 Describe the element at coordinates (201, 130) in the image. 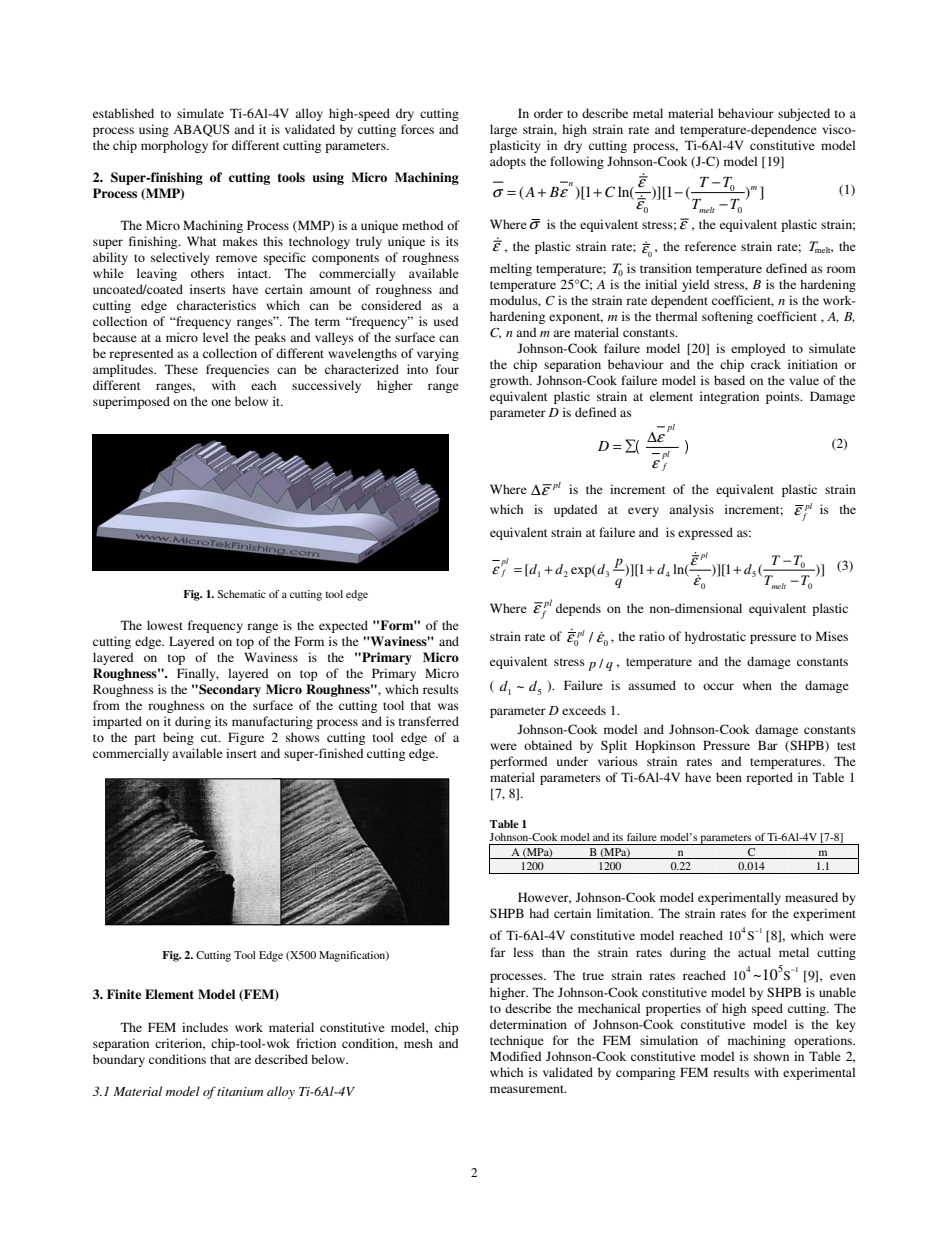

I see `ABAQUS` at that location.
